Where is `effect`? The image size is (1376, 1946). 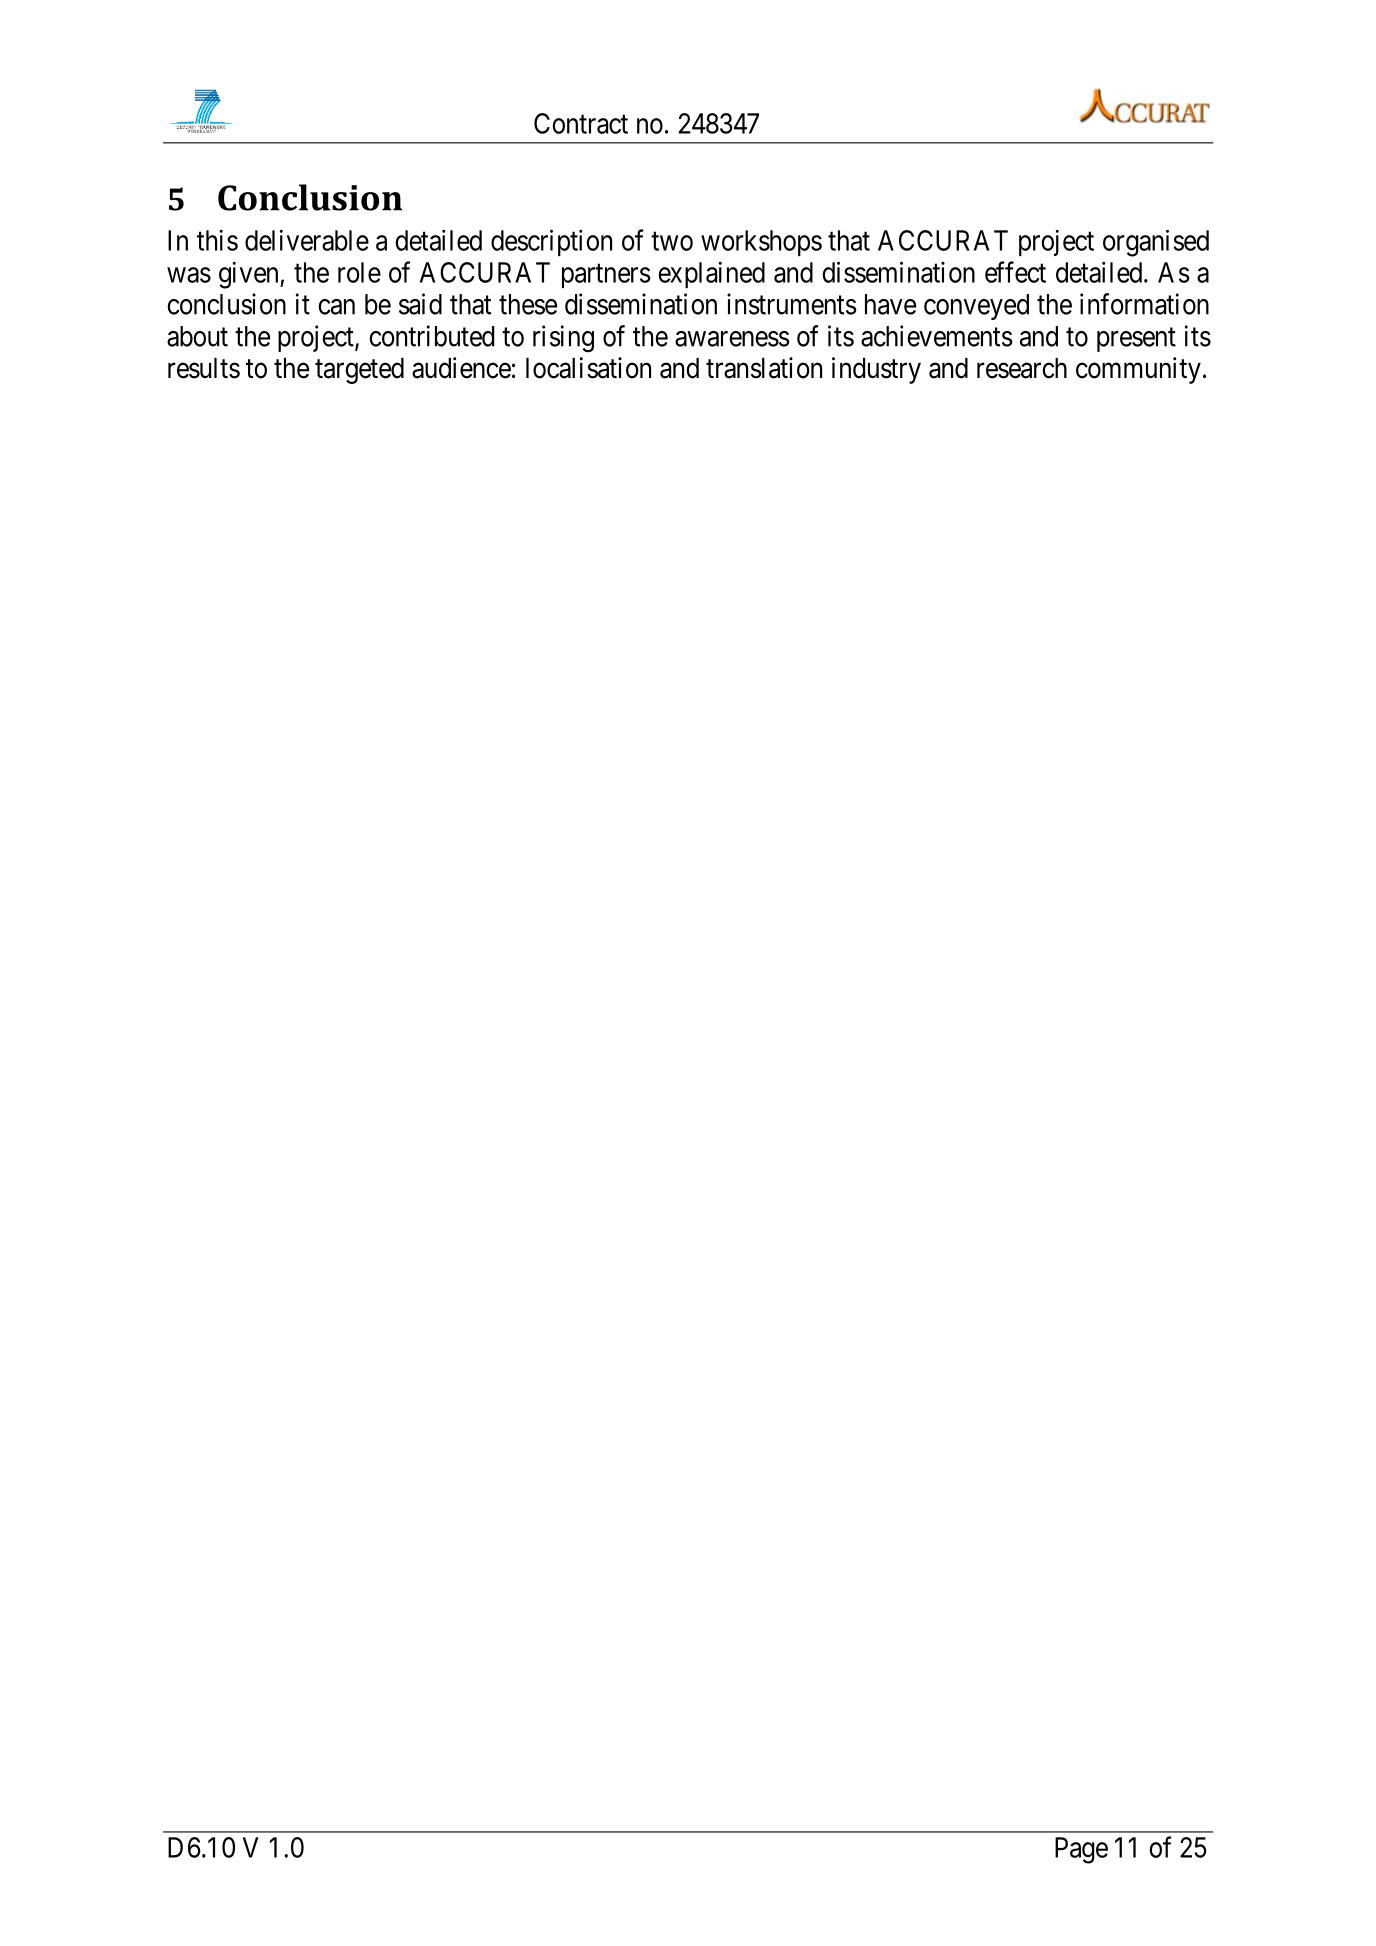
effect is located at coordinates (1015, 272).
